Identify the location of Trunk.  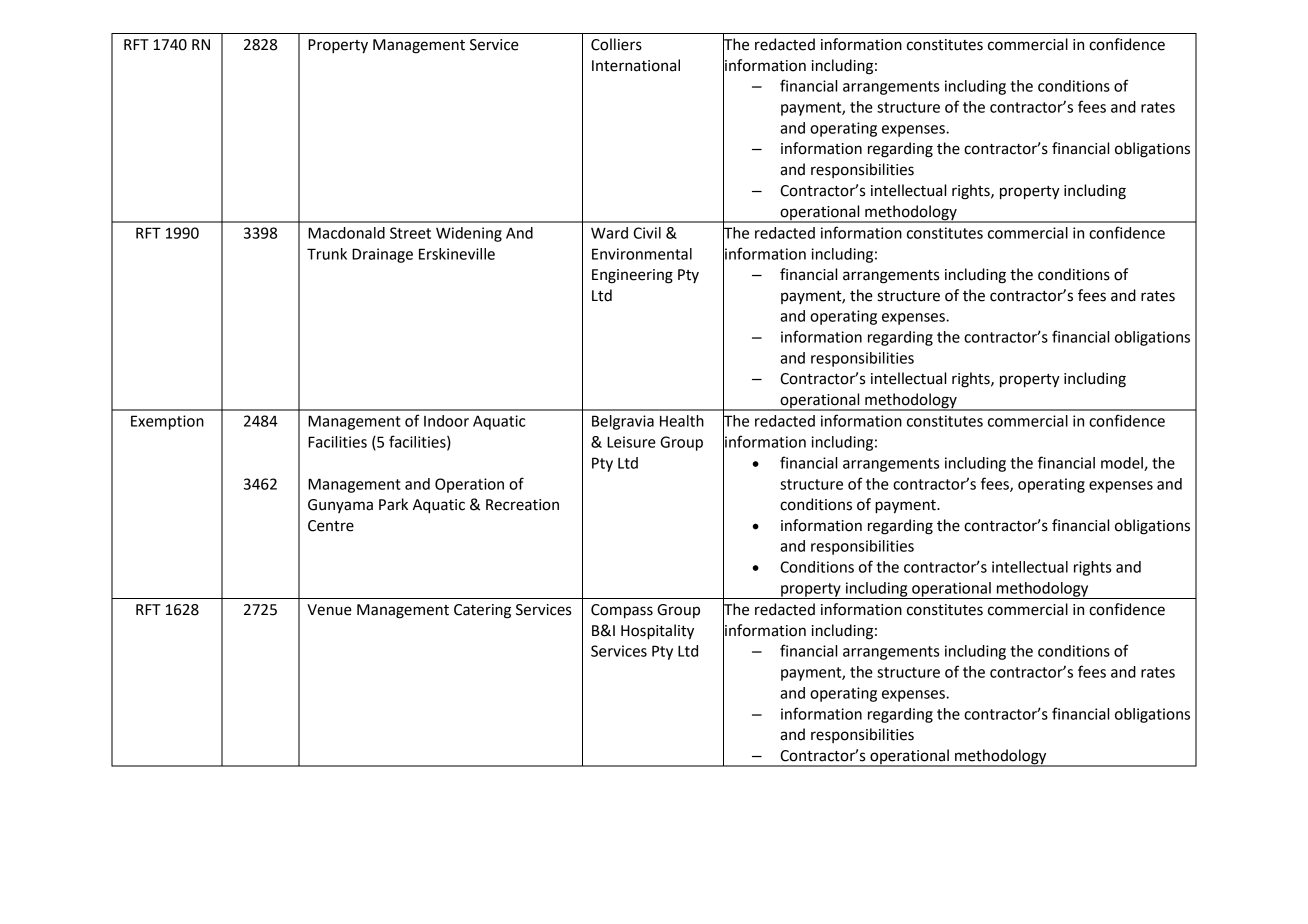
(327, 254).
